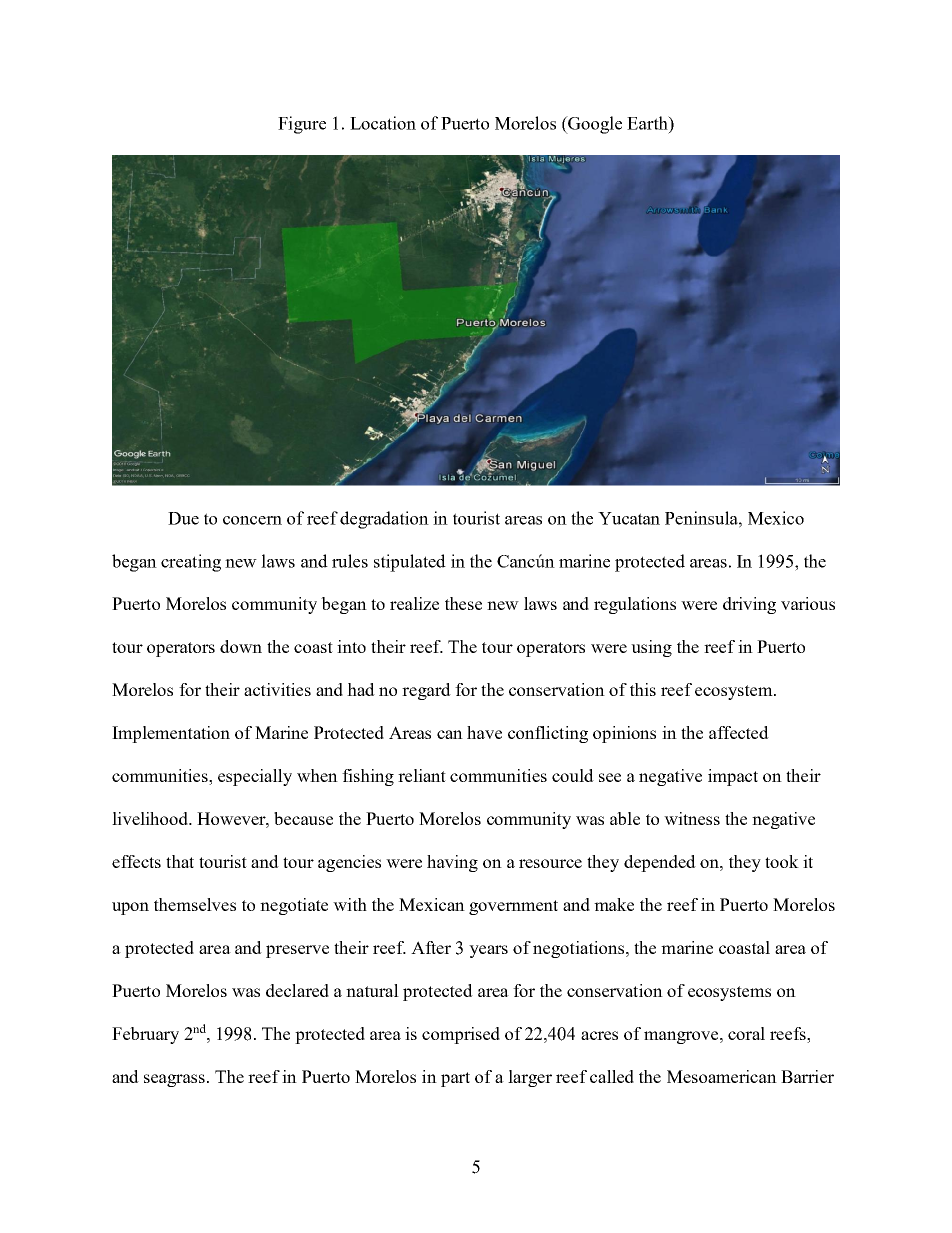  What do you see at coordinates (452, 863) in the image?
I see `having` at bounding box center [452, 863].
